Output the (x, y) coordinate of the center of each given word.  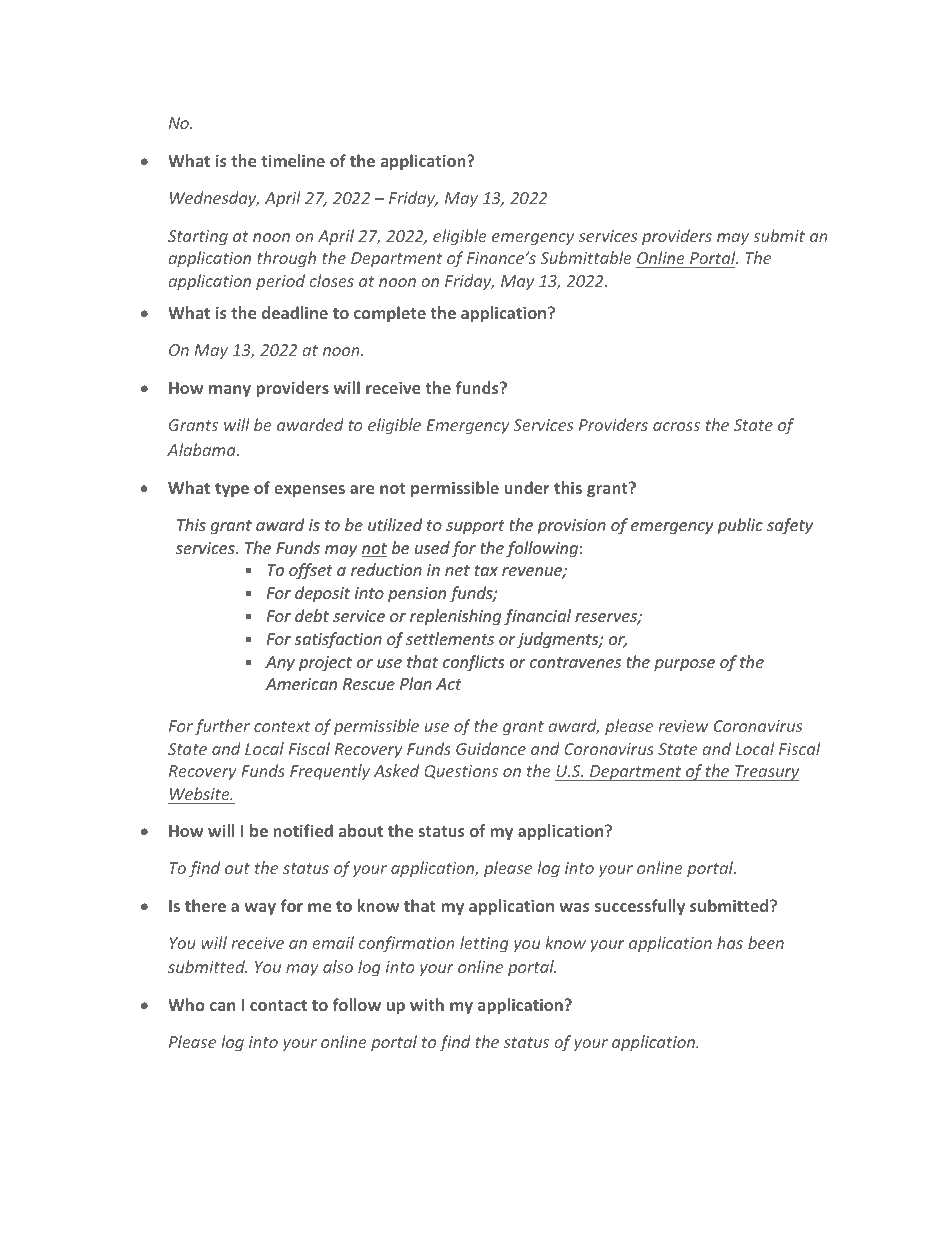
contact (278, 1005)
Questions (461, 772)
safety (790, 526)
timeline (293, 160)
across (676, 426)
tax (486, 570)
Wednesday (214, 199)
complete (390, 314)
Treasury (766, 773)
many (230, 391)
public (740, 526)
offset (311, 571)
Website (201, 793)
